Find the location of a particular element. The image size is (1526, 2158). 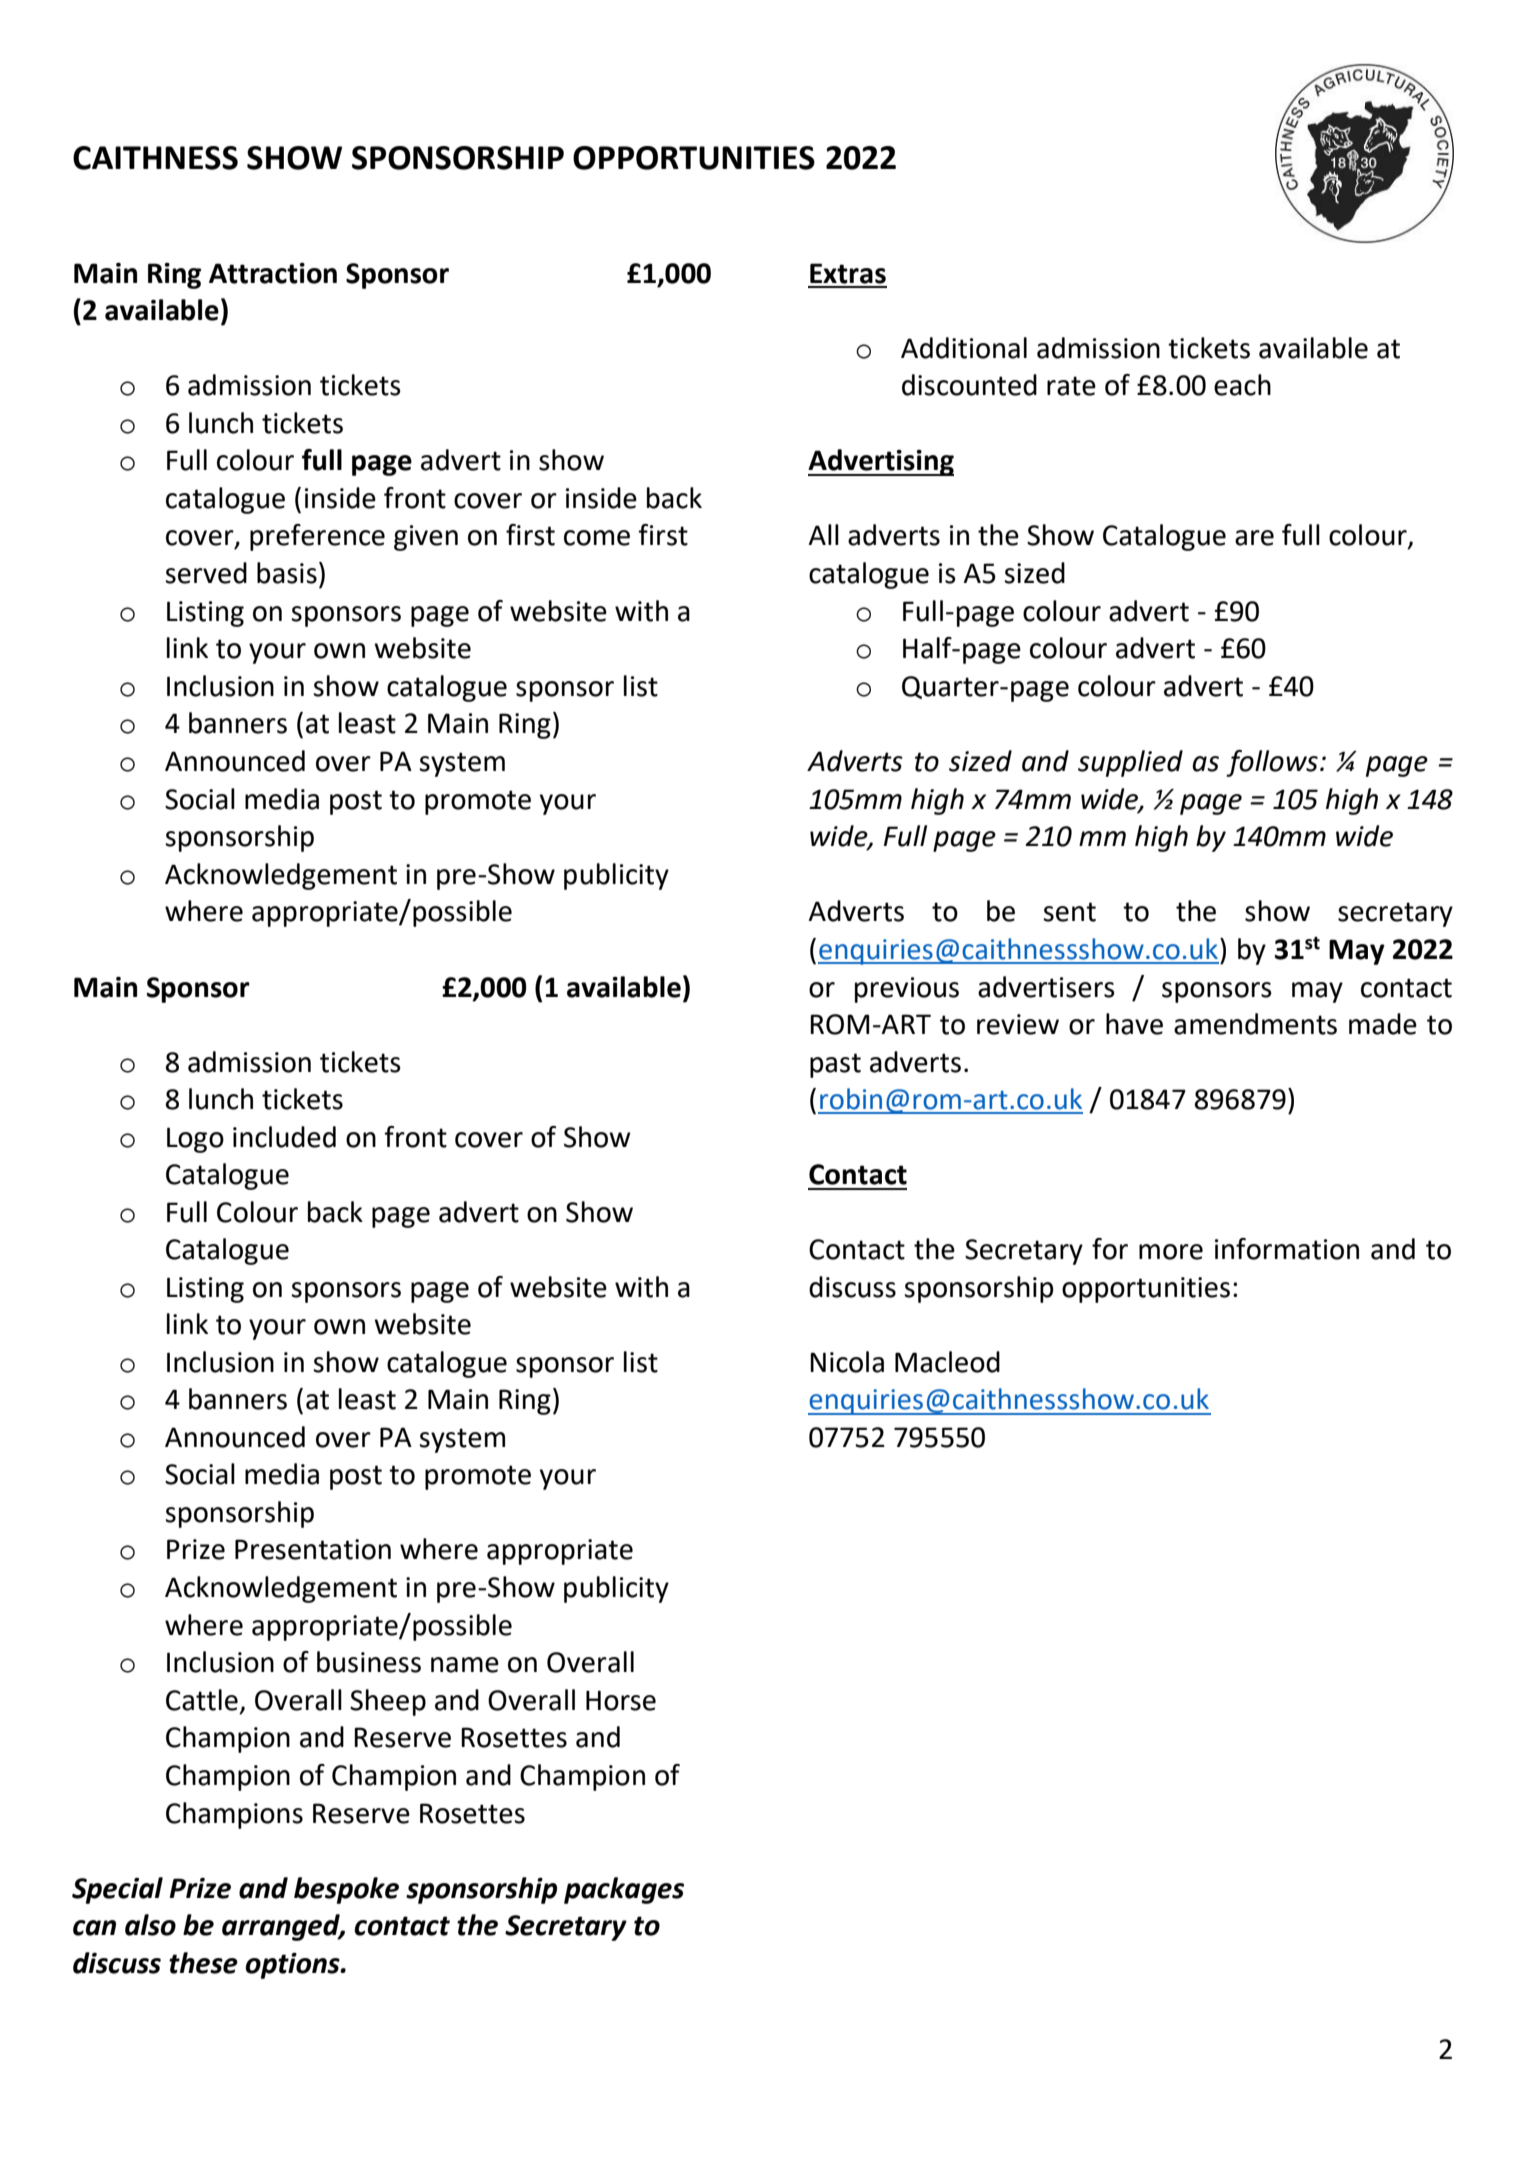

each is located at coordinates (1242, 385).
